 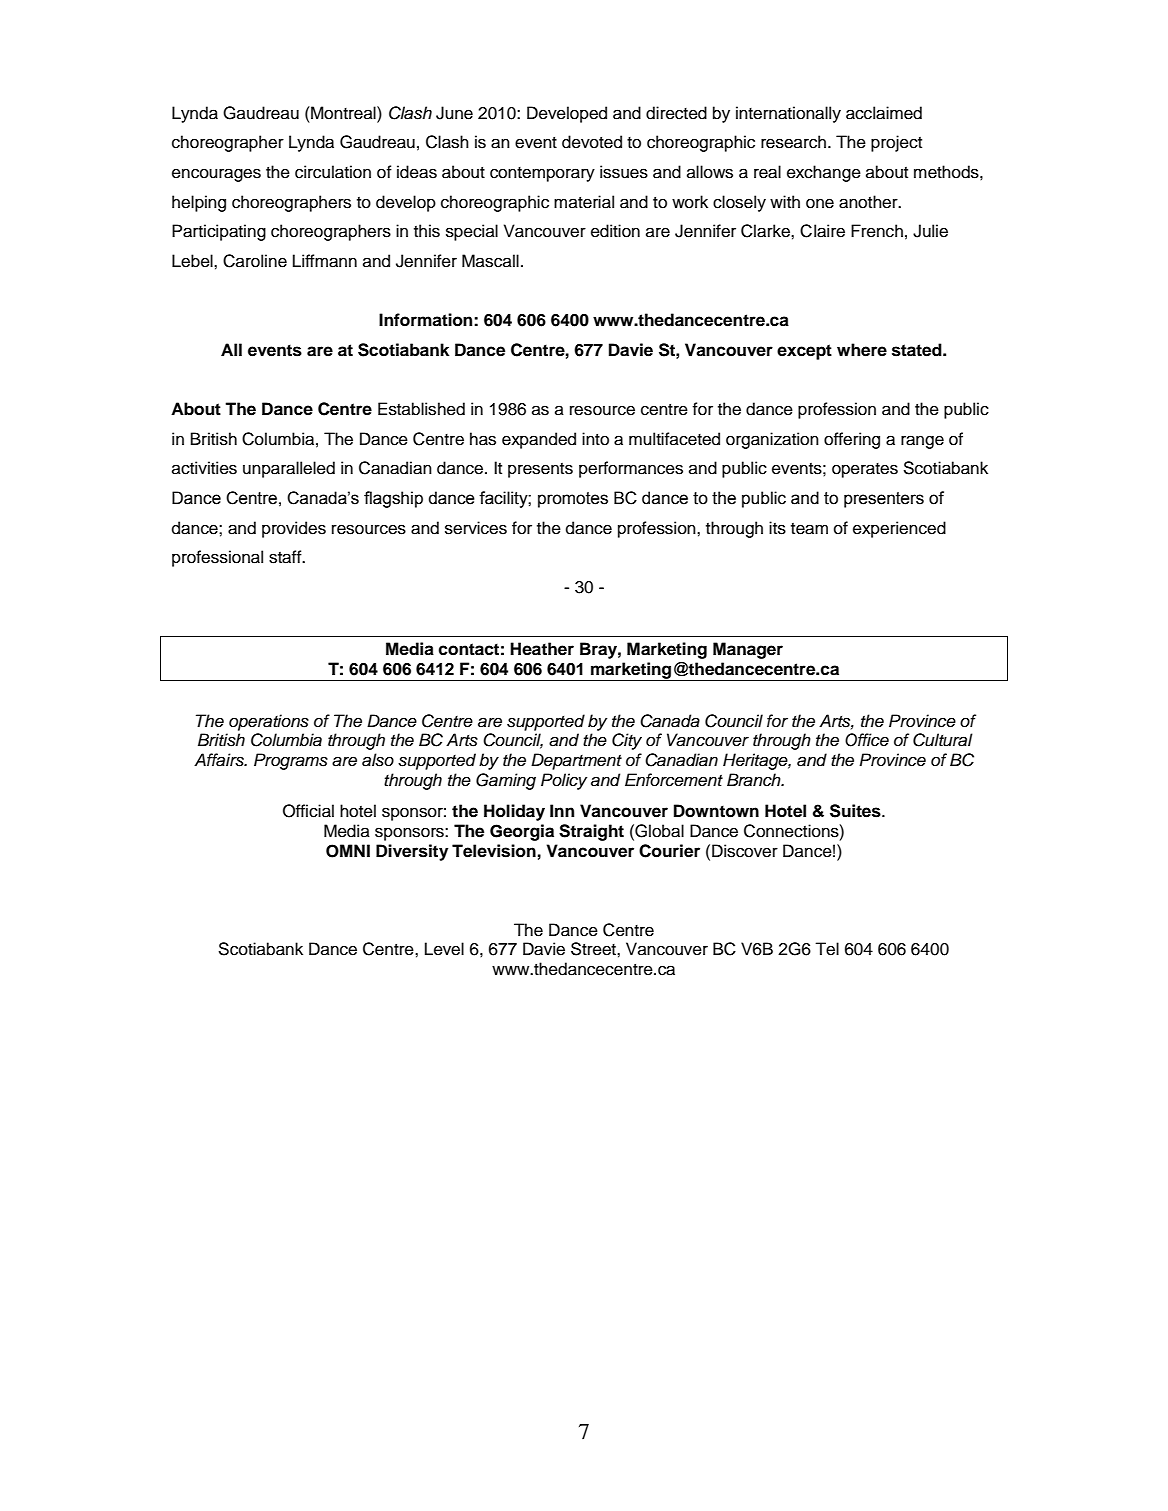 I want to click on offering, so click(x=852, y=440).
